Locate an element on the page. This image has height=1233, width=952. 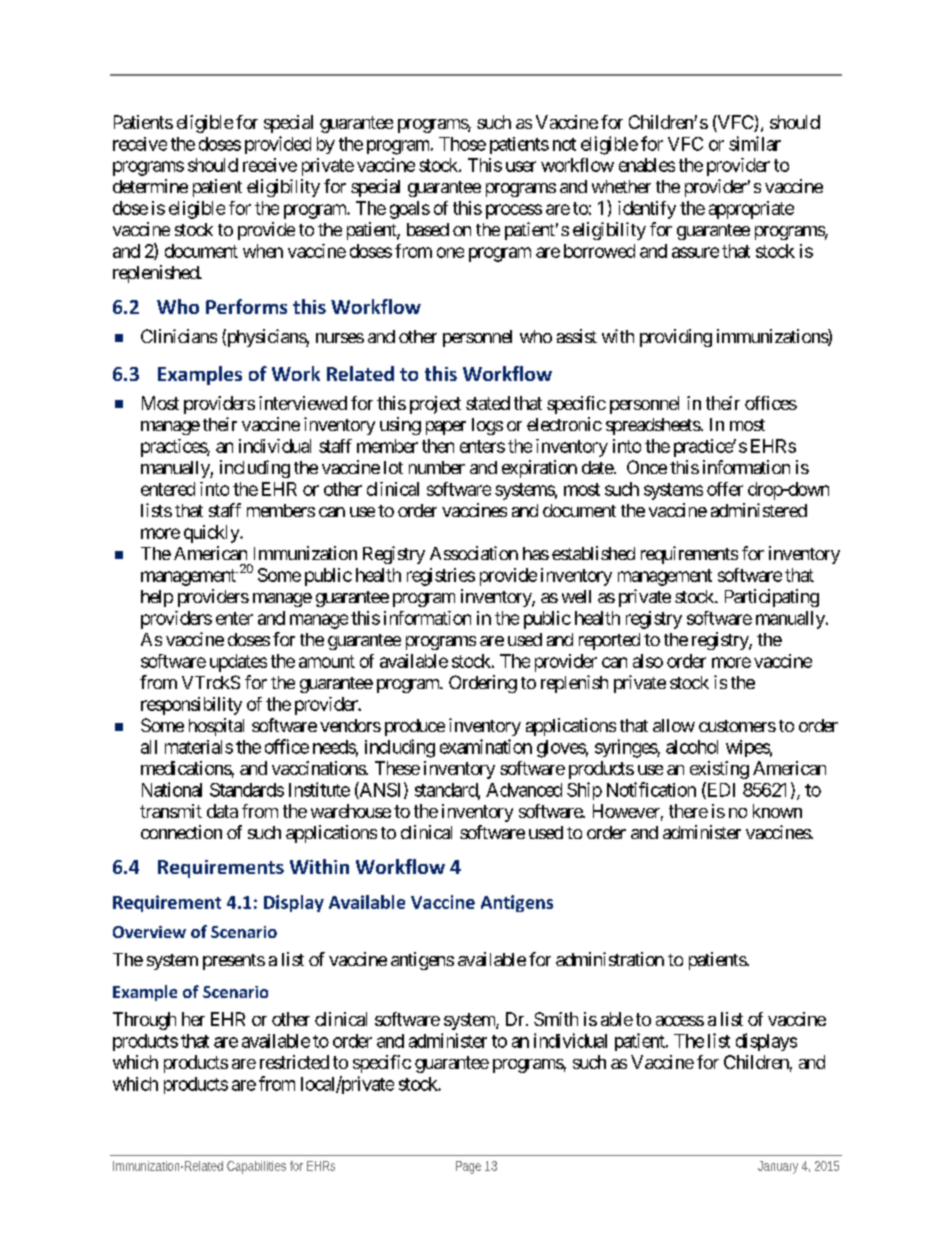
hospital is located at coordinates (216, 727).
